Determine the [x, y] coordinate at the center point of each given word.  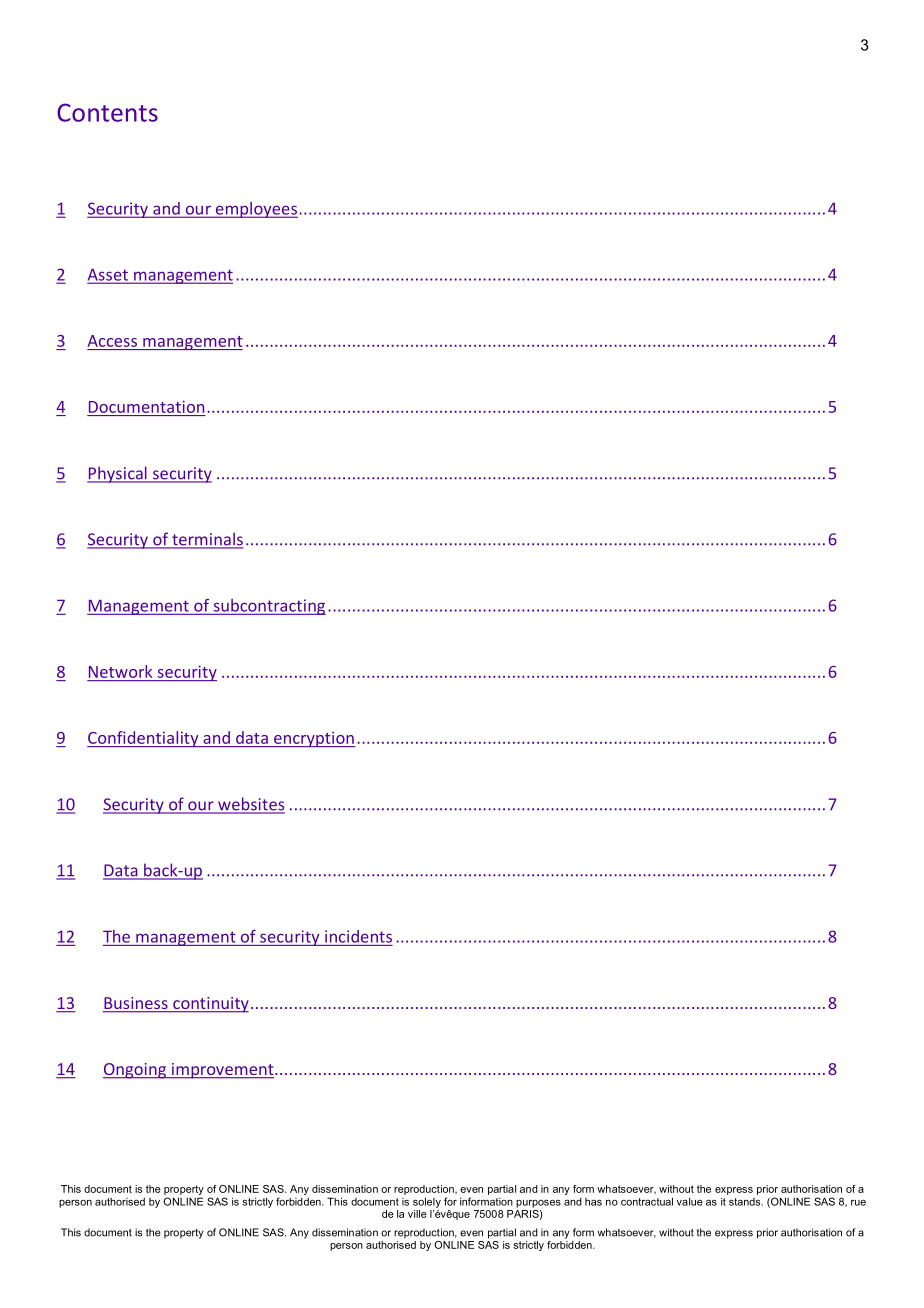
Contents [107, 112]
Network [120, 671]
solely [427, 1202]
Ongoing [135, 1071]
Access [112, 341]
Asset [109, 275]
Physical [118, 474]
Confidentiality [144, 739]
